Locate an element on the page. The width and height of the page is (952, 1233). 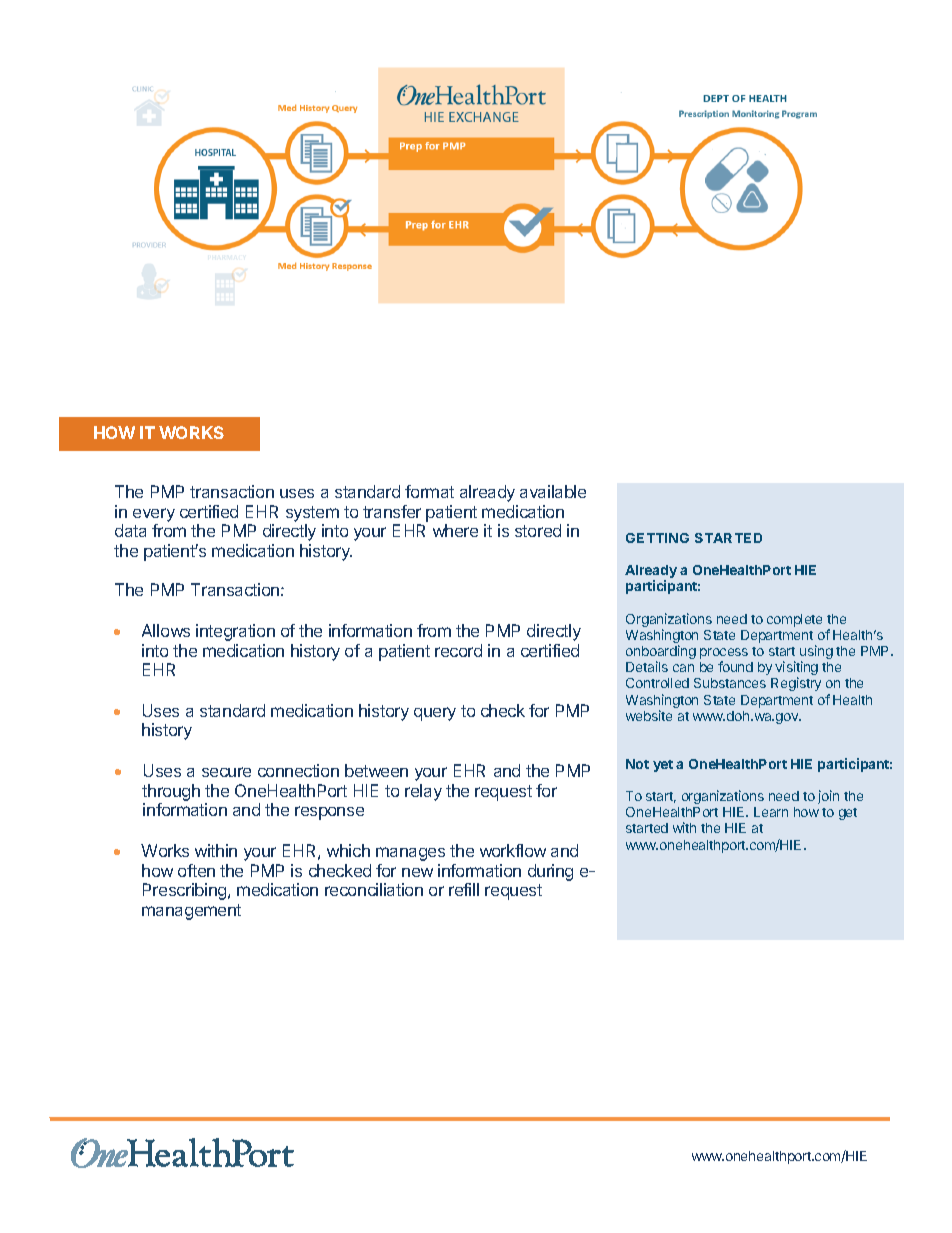
available is located at coordinates (553, 491).
